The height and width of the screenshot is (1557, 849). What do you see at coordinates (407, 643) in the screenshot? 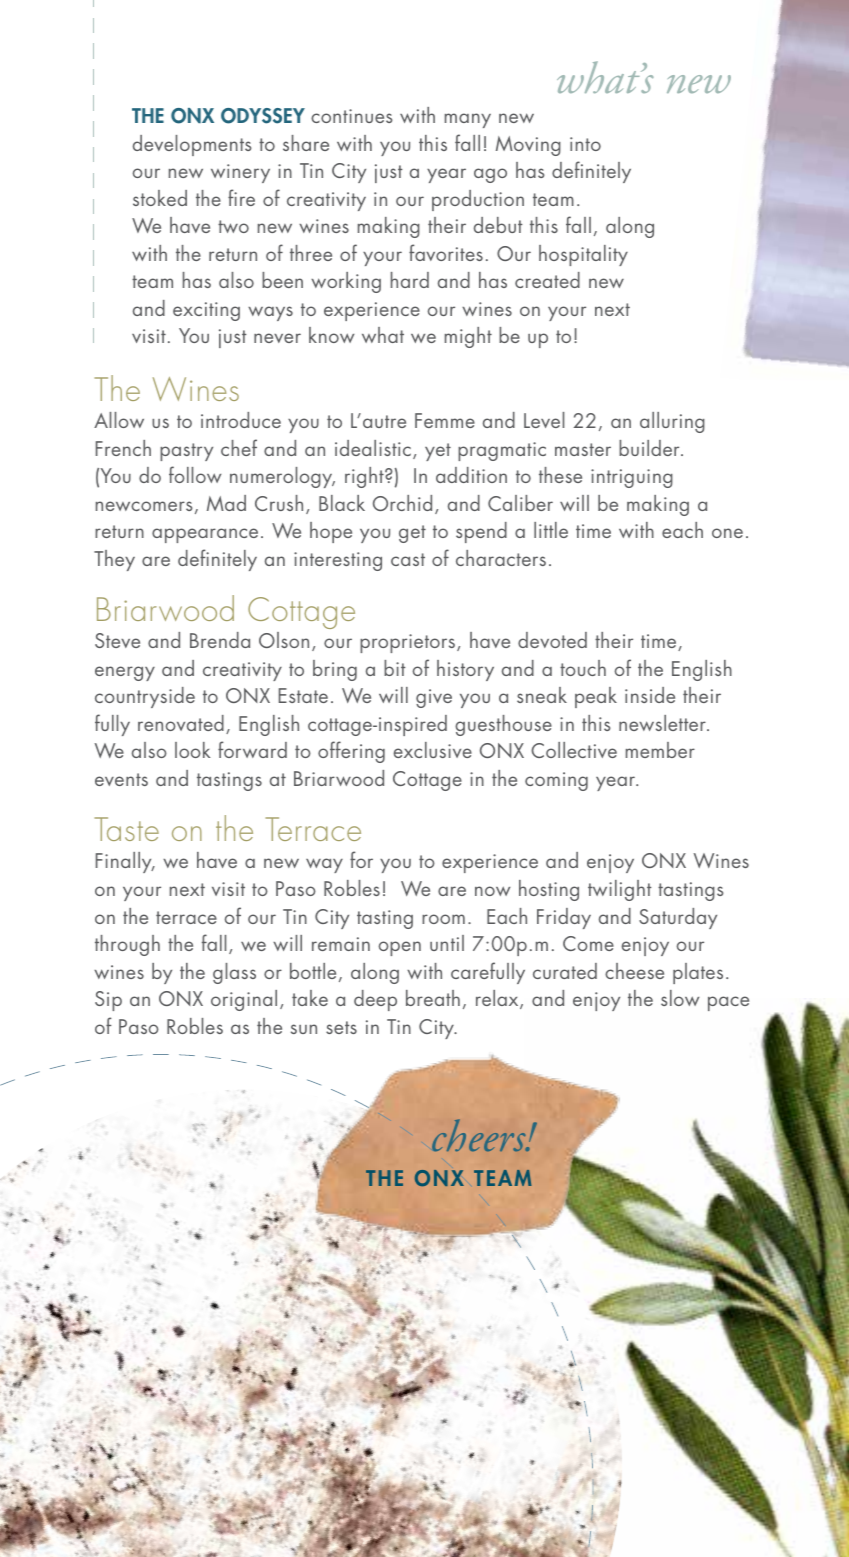
I see `proprietors` at bounding box center [407, 643].
